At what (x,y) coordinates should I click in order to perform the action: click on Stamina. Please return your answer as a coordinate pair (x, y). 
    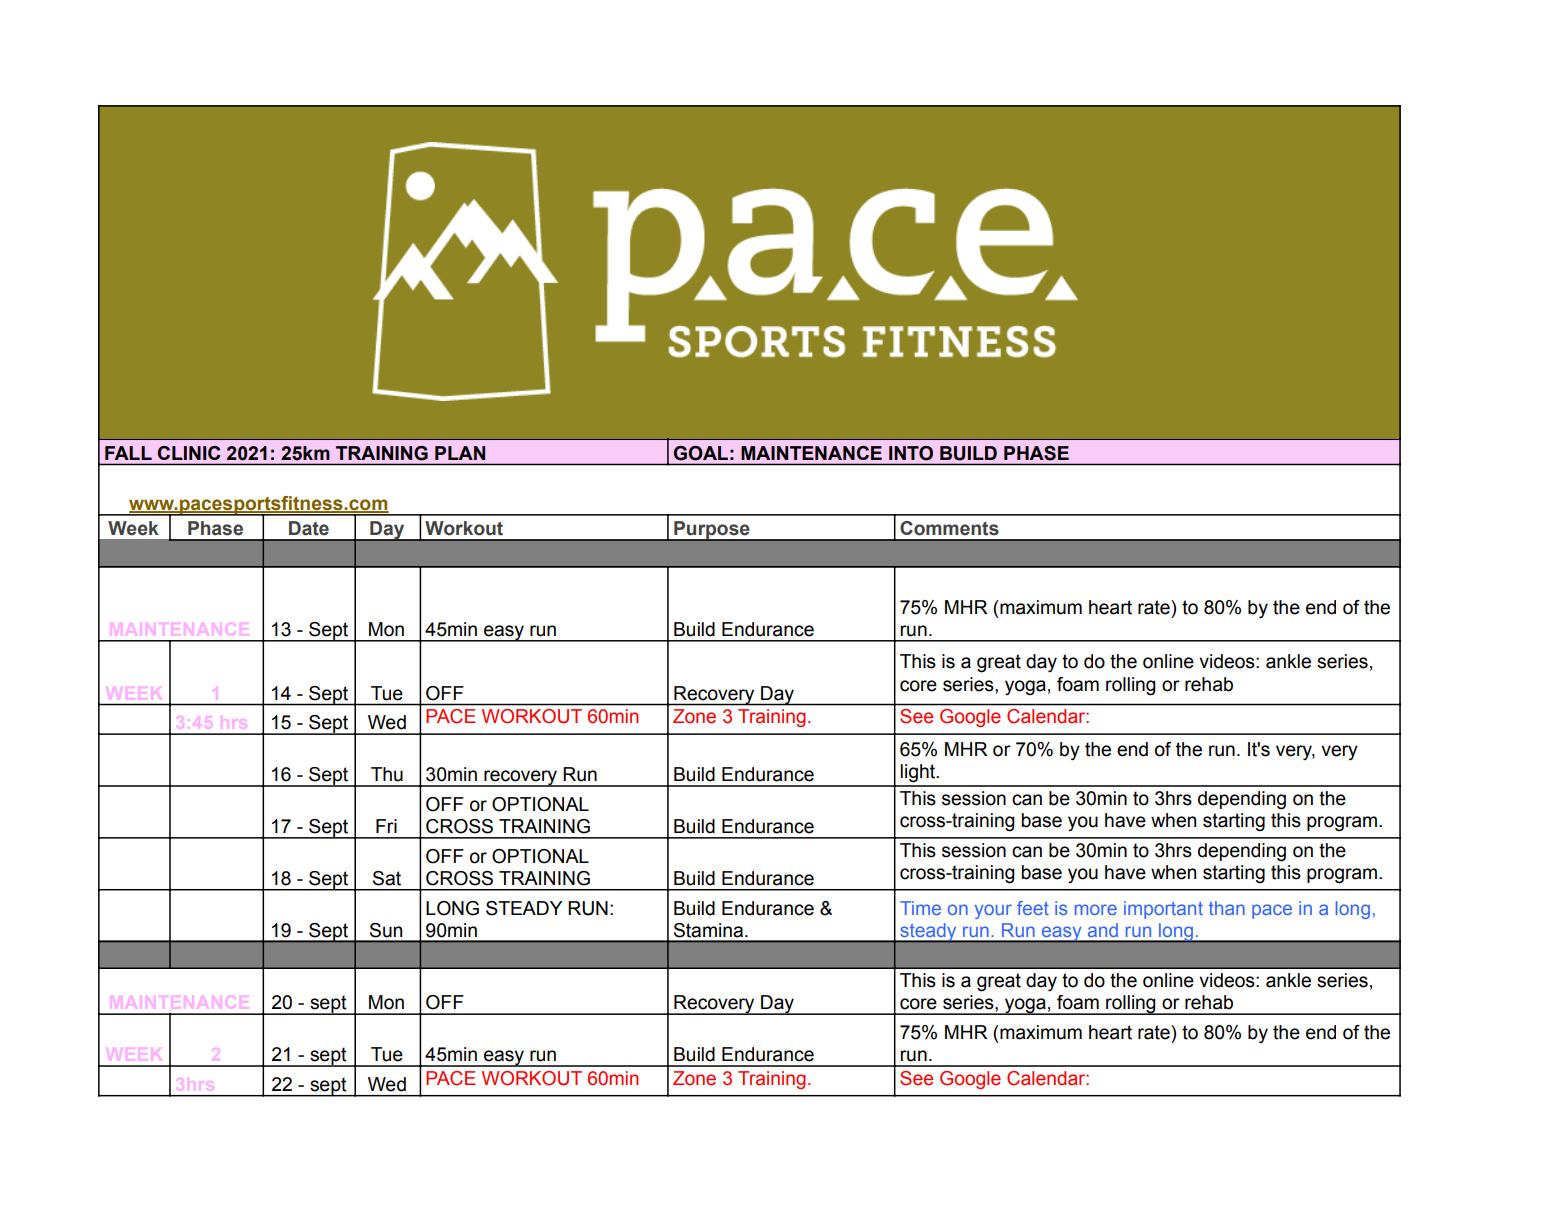
    Looking at the image, I should click on (708, 930).
